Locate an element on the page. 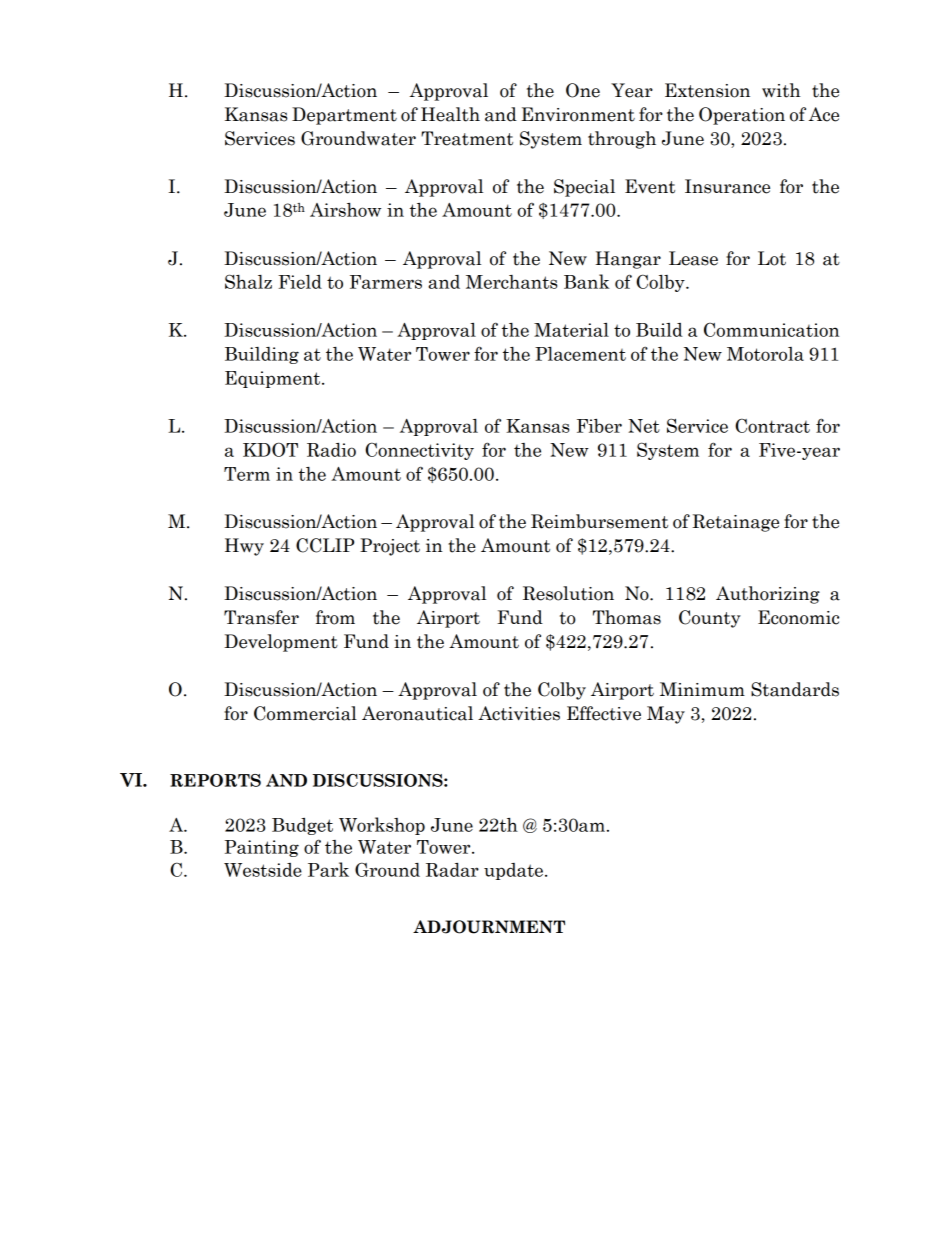  update is located at coordinates (513, 871).
